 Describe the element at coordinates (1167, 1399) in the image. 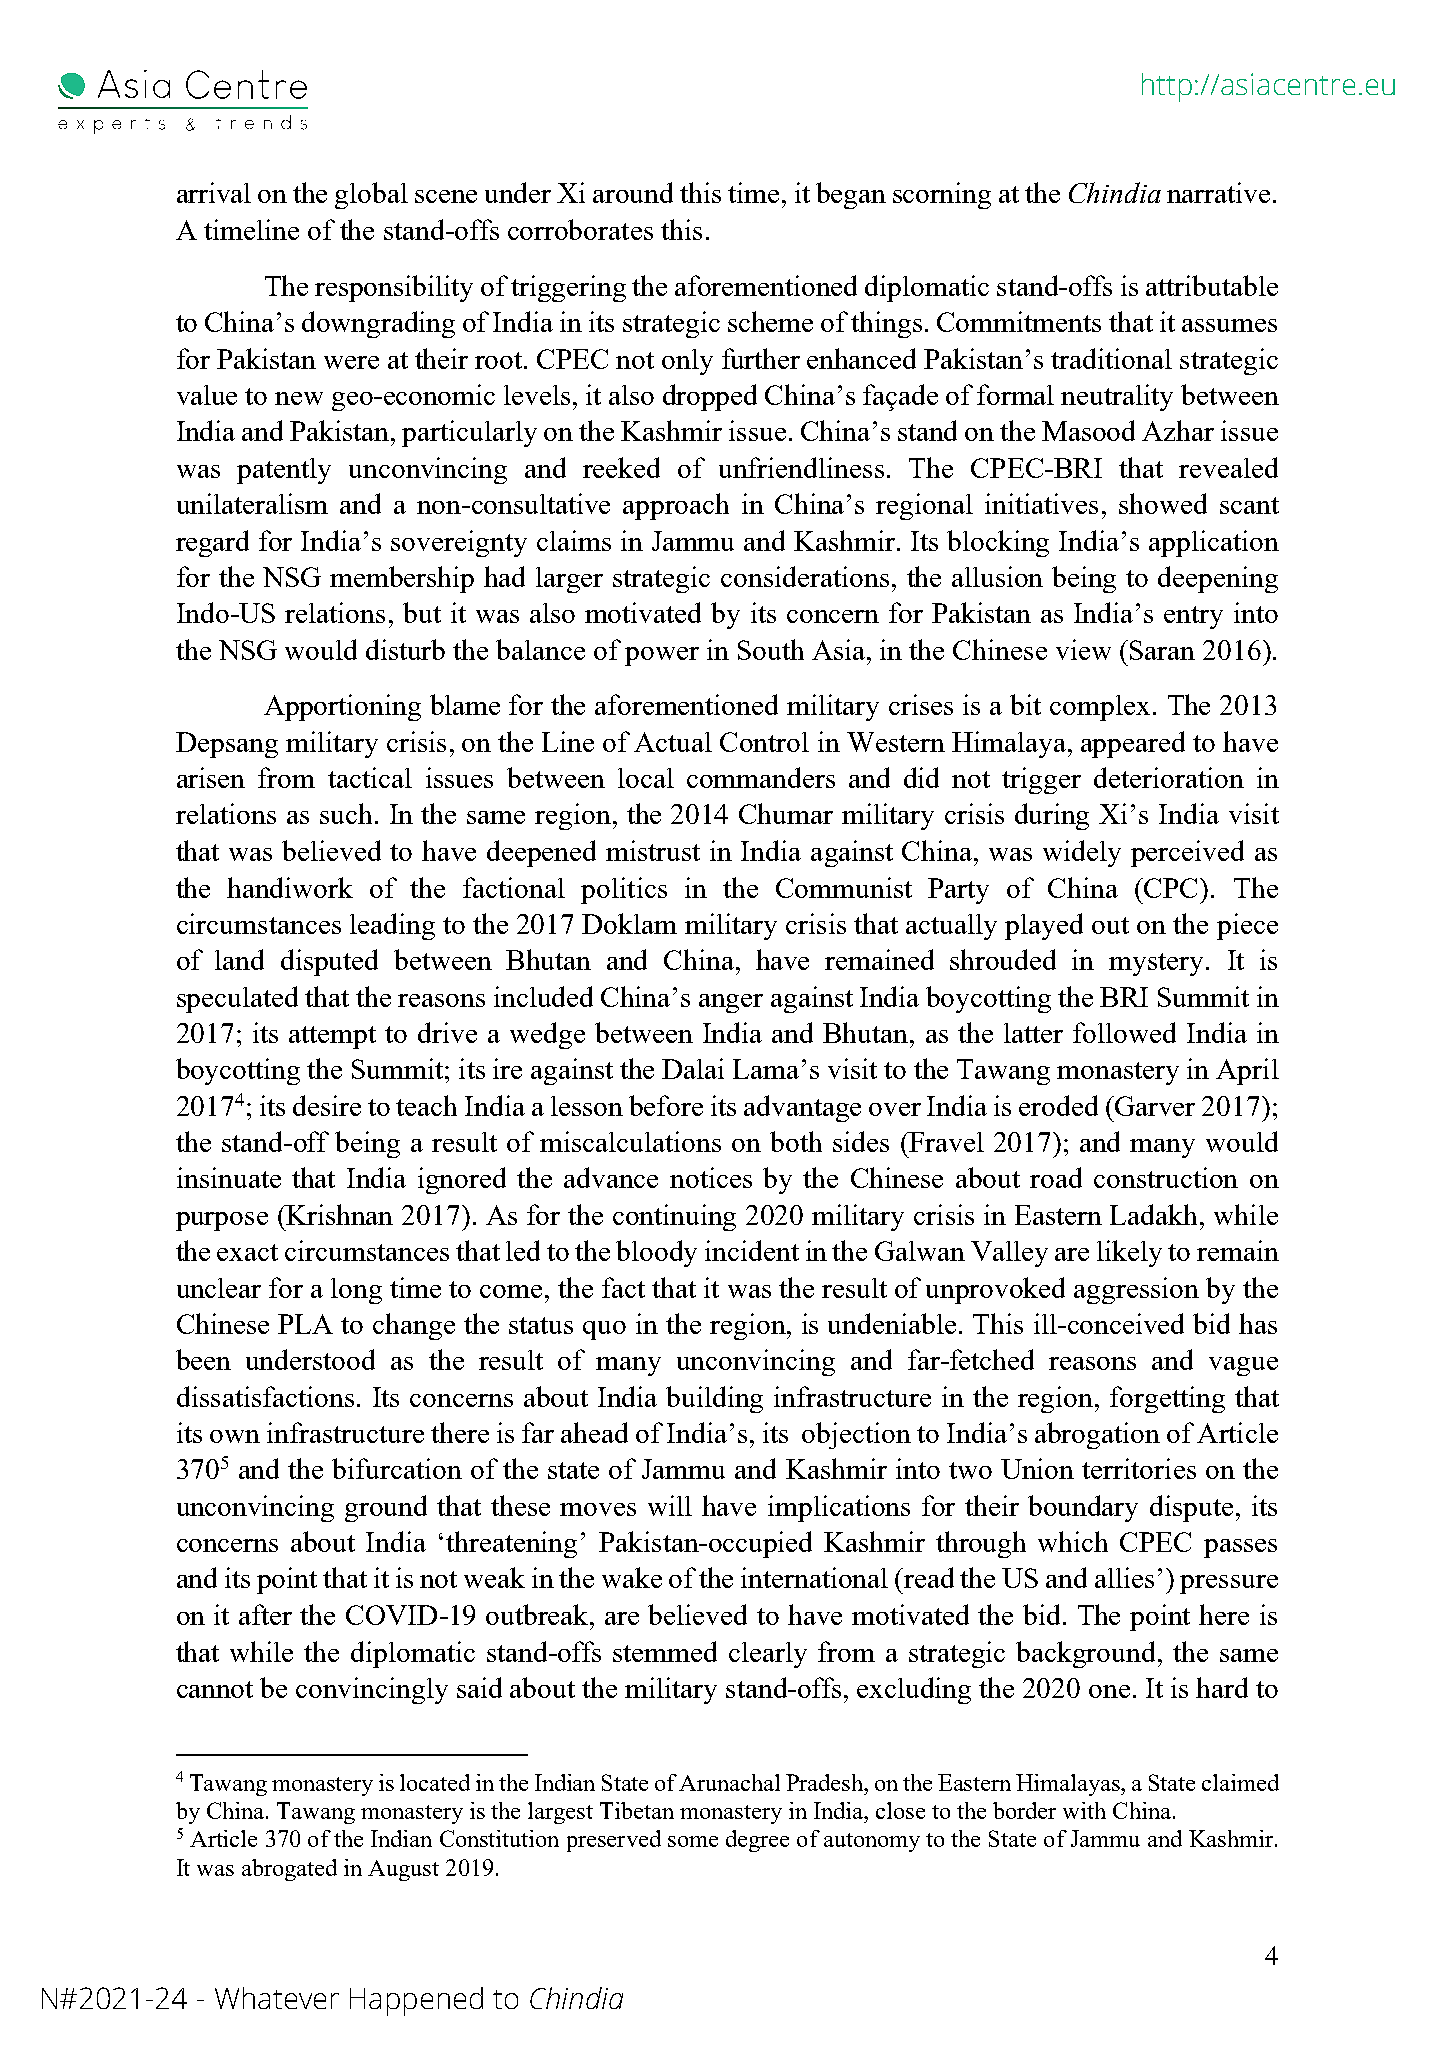

I see `forgetting` at that location.
